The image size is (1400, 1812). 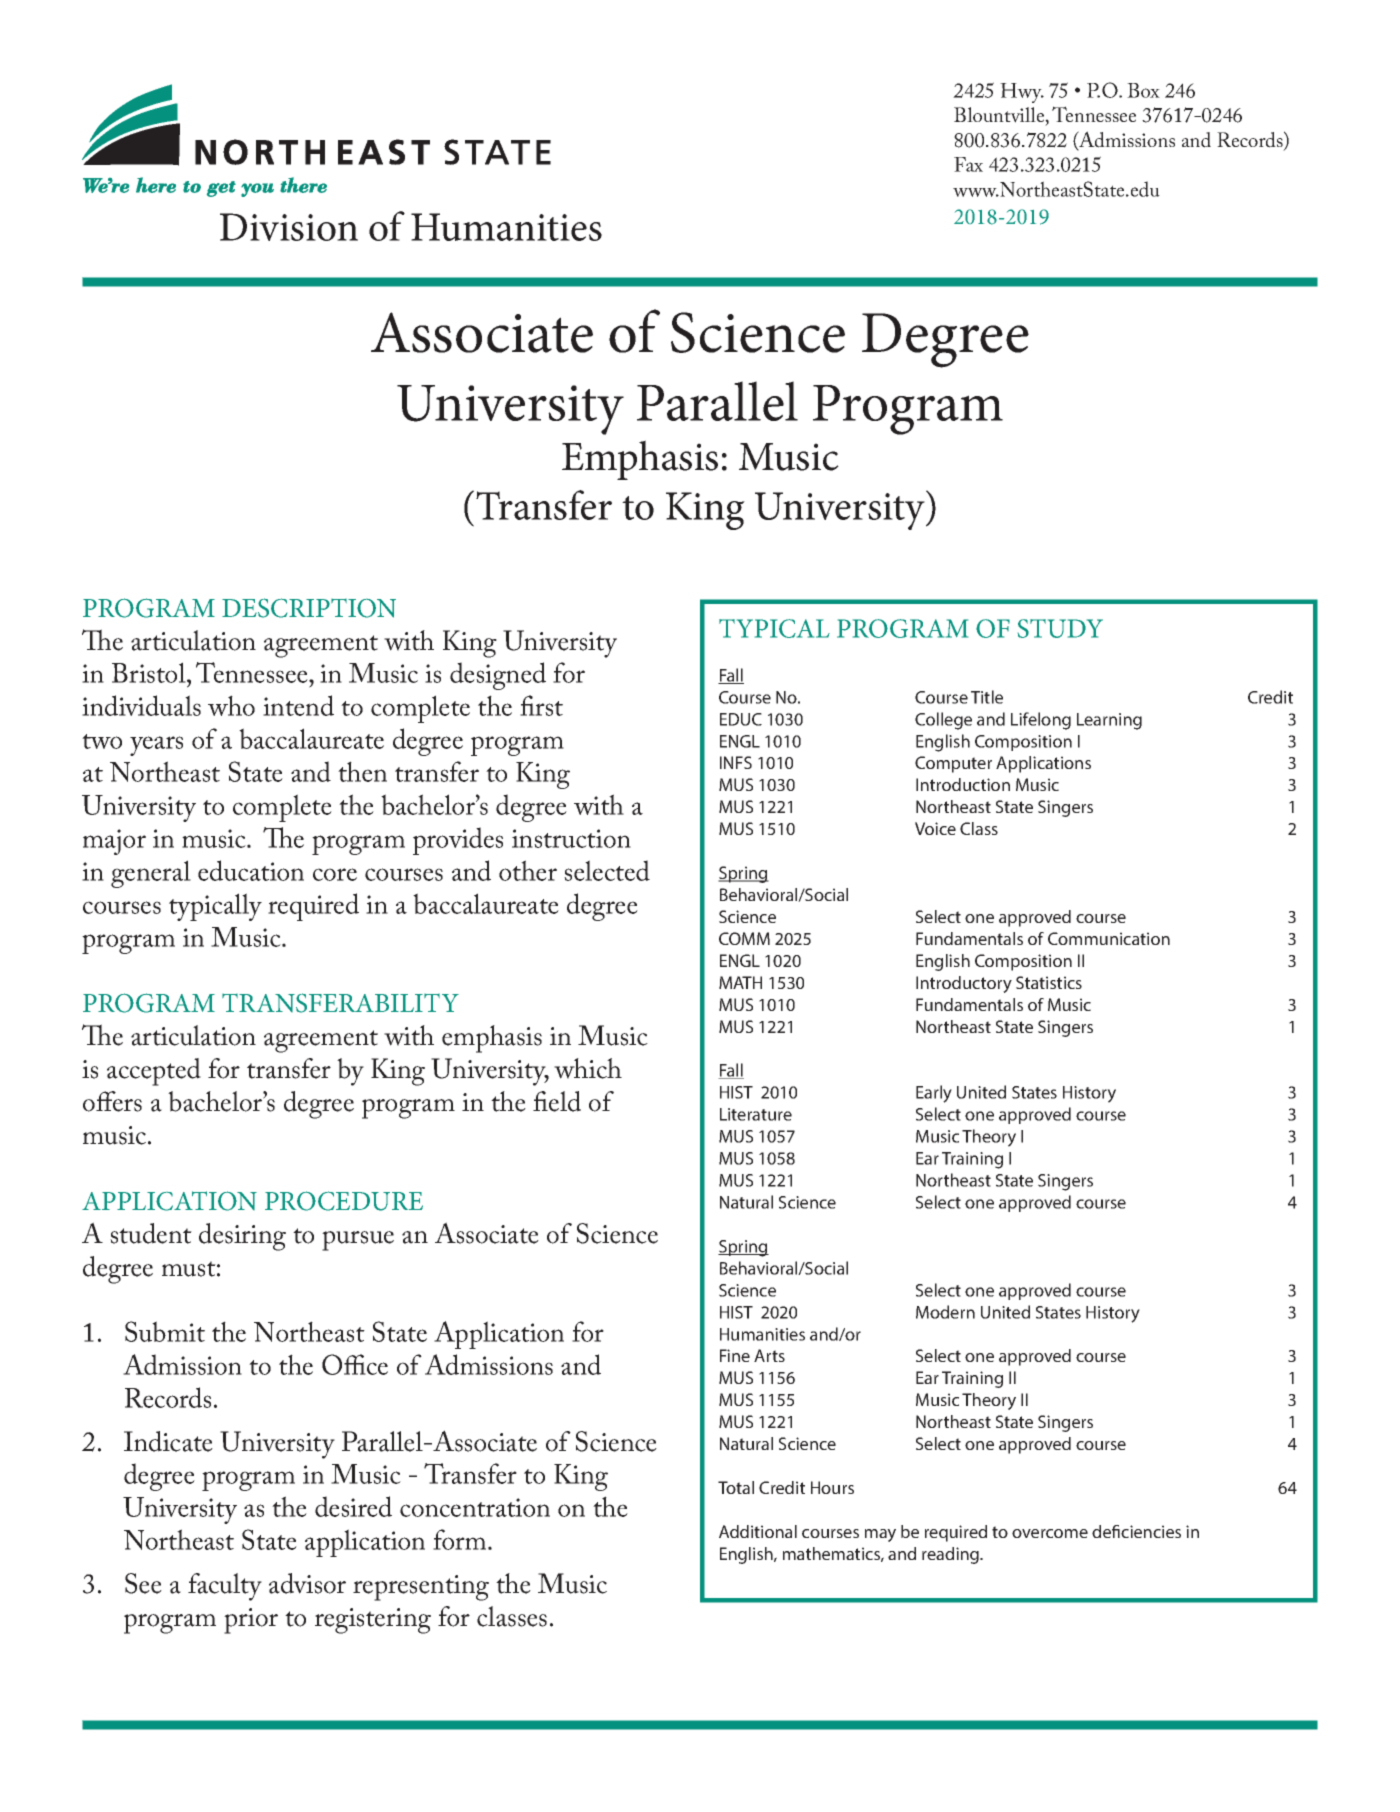 What do you see at coordinates (968, 164) in the image?
I see `Fax` at bounding box center [968, 164].
